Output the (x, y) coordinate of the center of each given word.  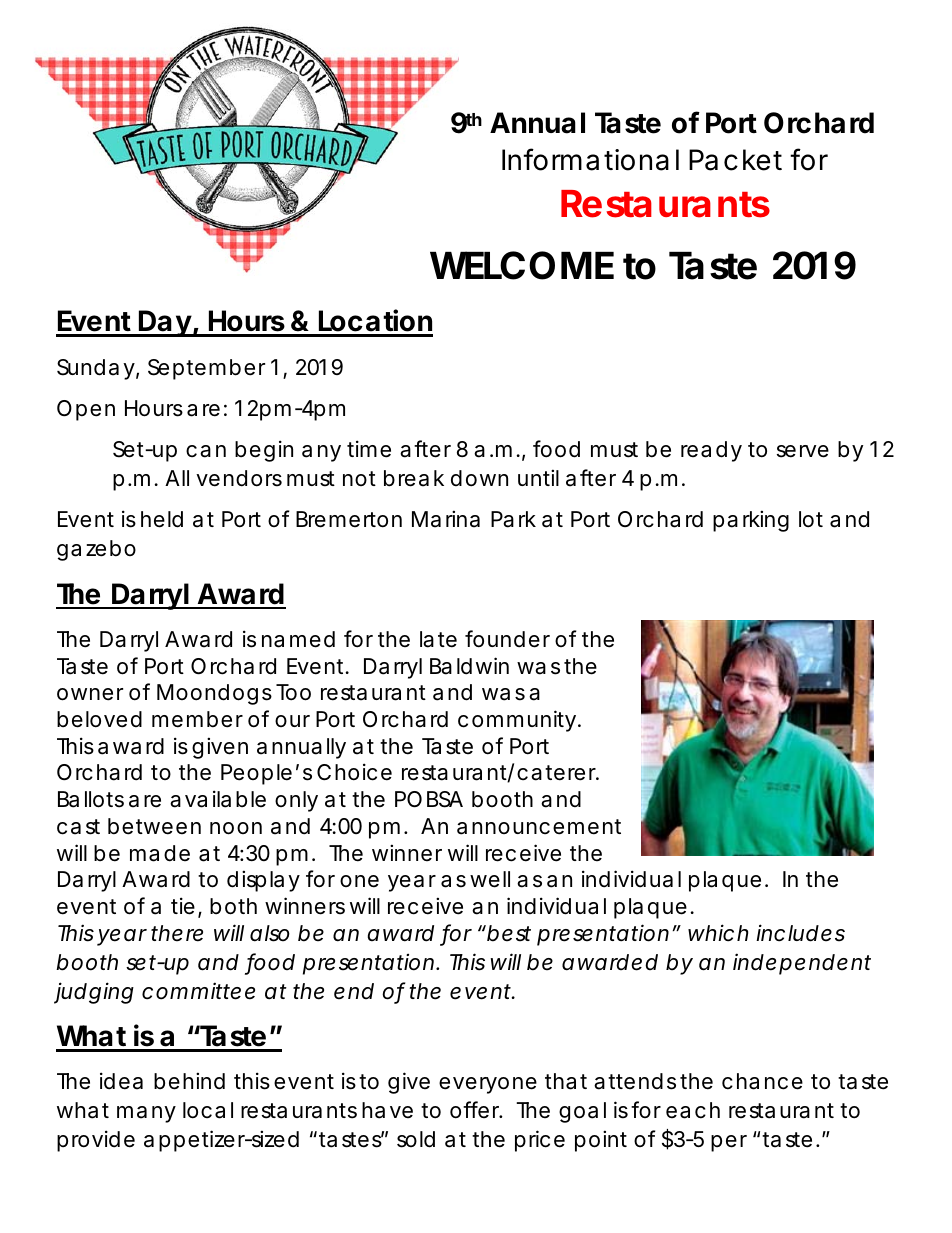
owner (90, 694)
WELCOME (522, 265)
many (146, 1114)
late (438, 639)
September (206, 369)
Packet (735, 160)
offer (476, 1110)
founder (507, 639)
